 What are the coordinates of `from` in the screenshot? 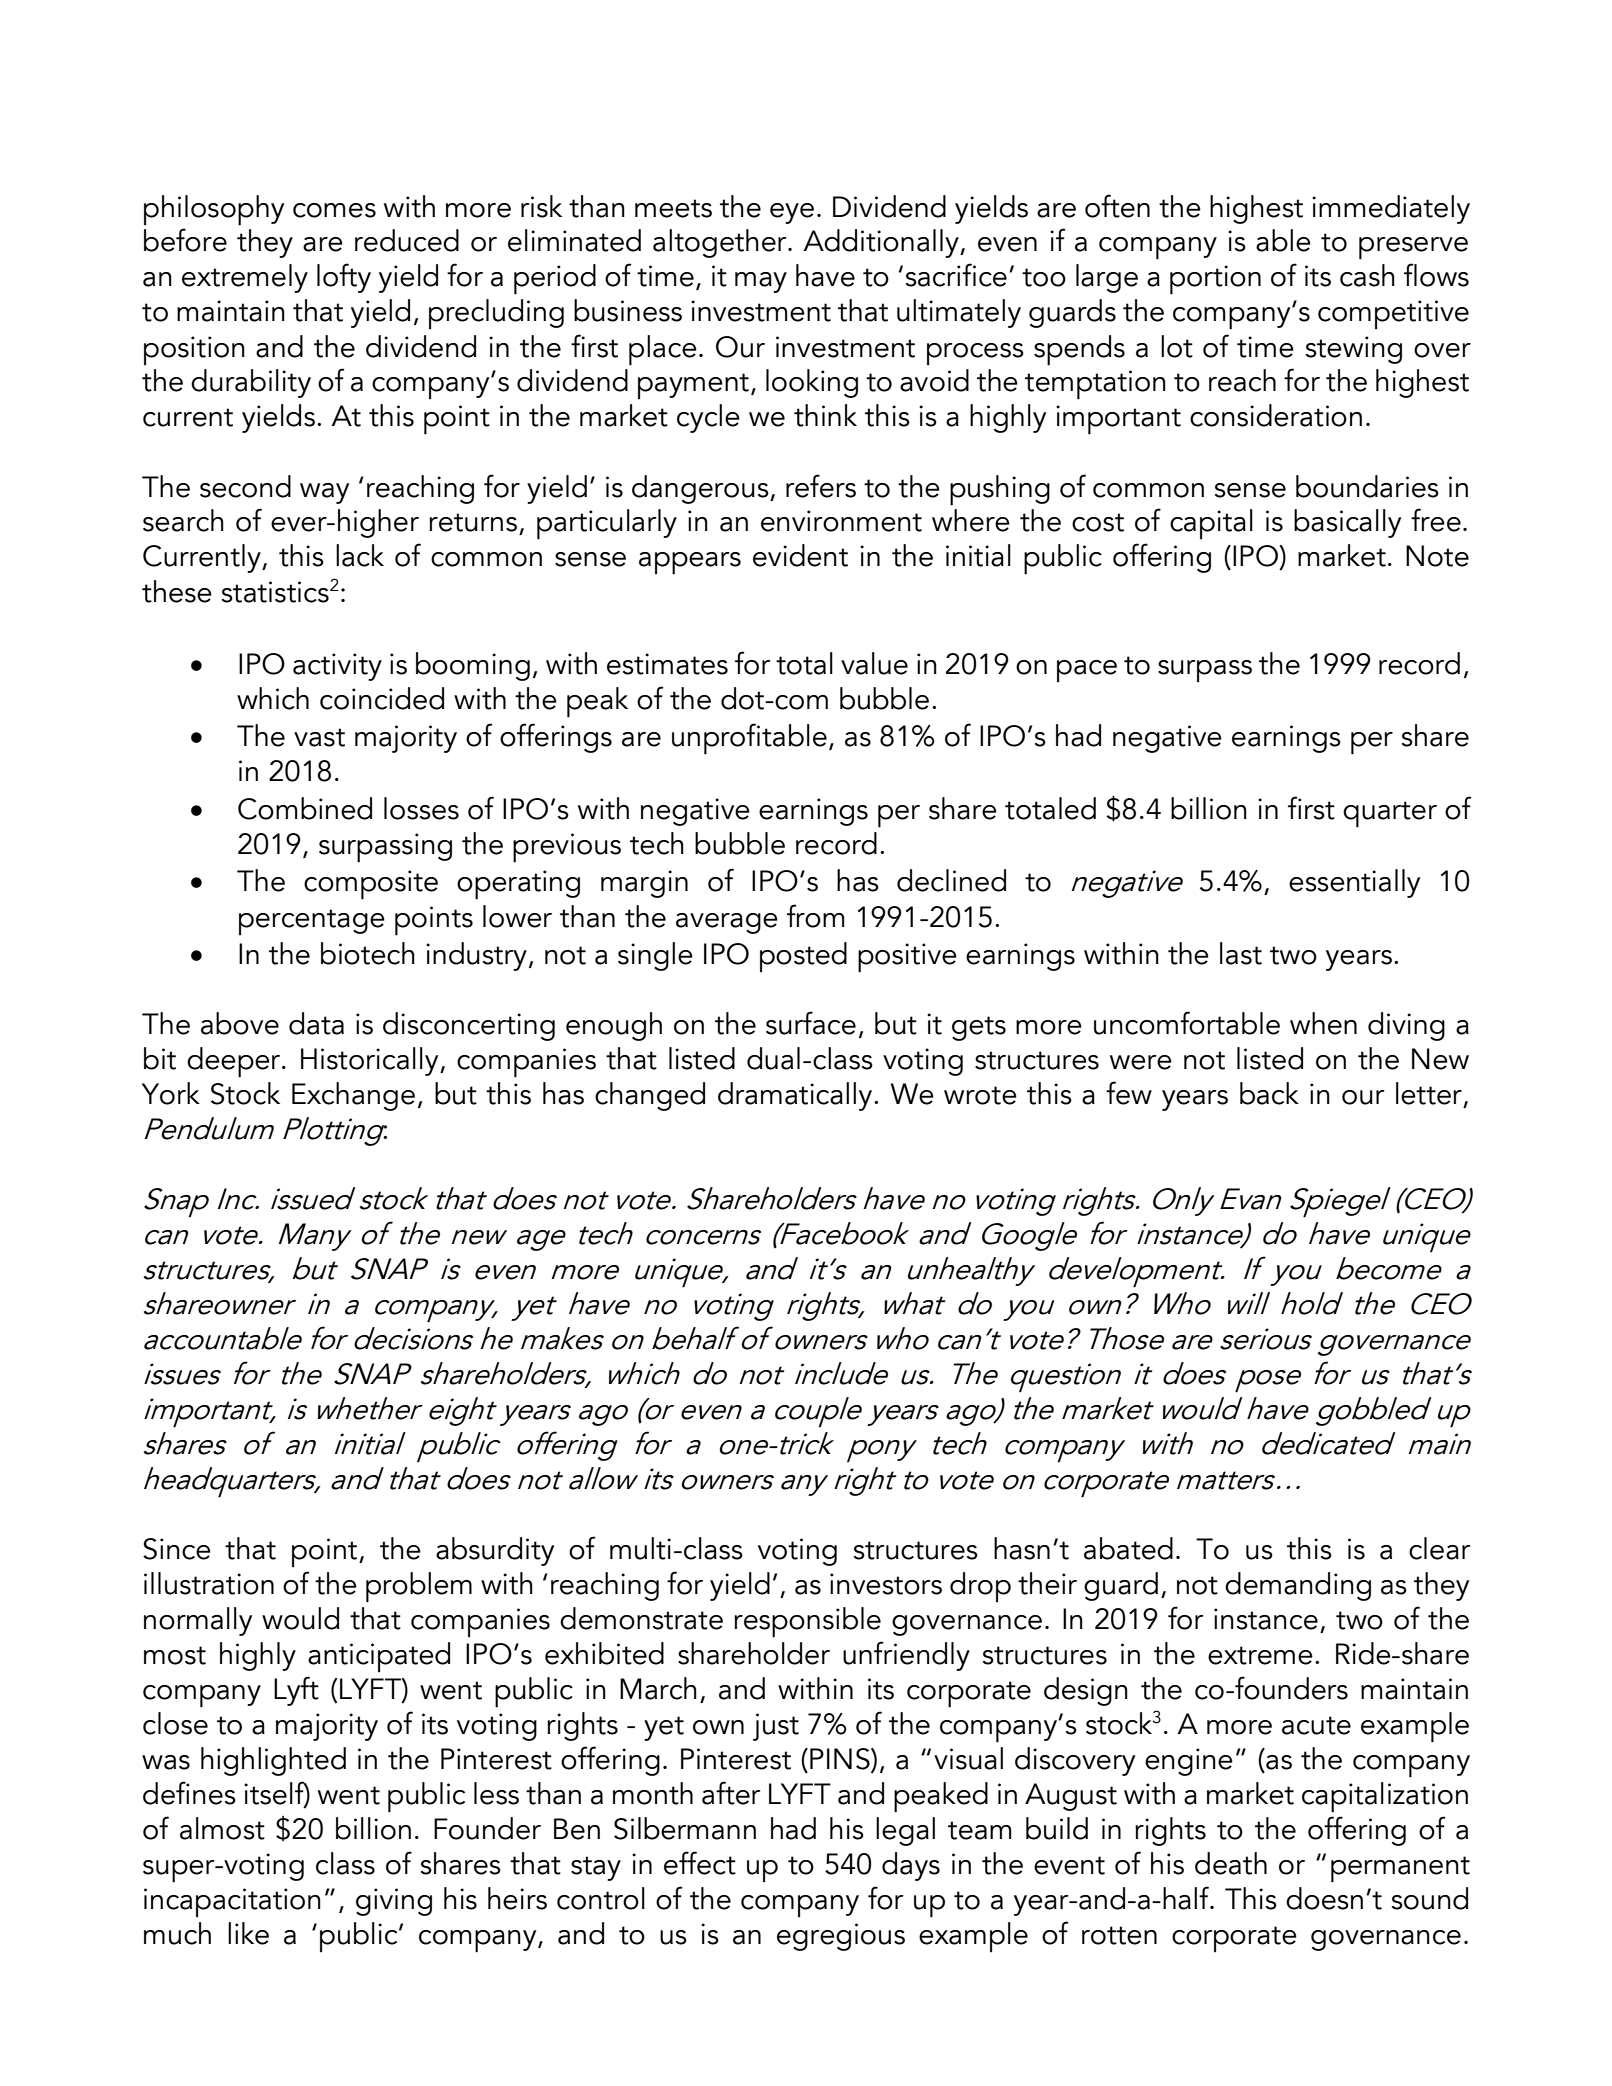 It's located at (815, 916).
